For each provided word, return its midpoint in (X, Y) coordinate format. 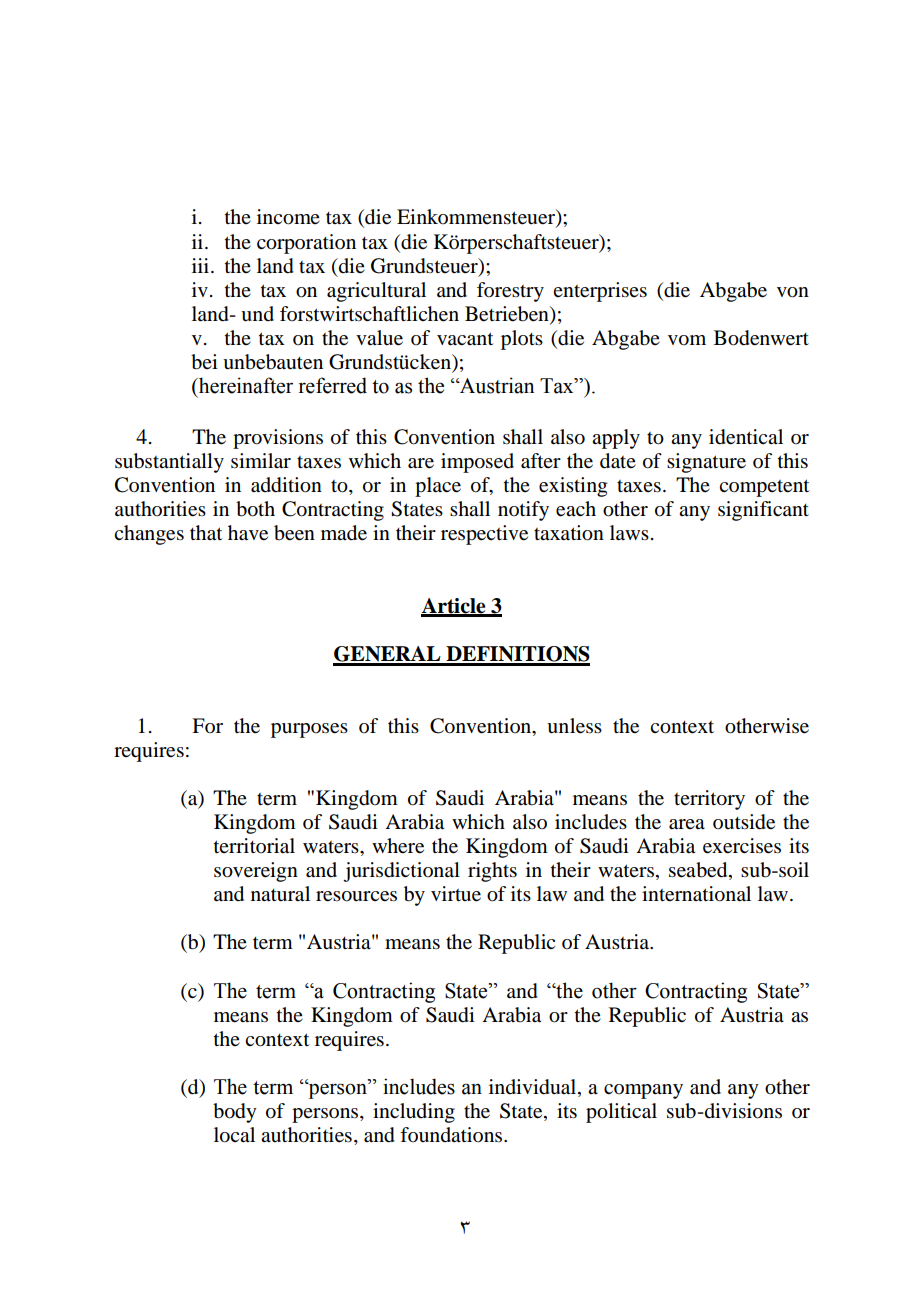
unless (574, 726)
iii (202, 265)
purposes (309, 730)
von (793, 292)
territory (709, 800)
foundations (452, 1135)
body (235, 1113)
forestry (510, 292)
